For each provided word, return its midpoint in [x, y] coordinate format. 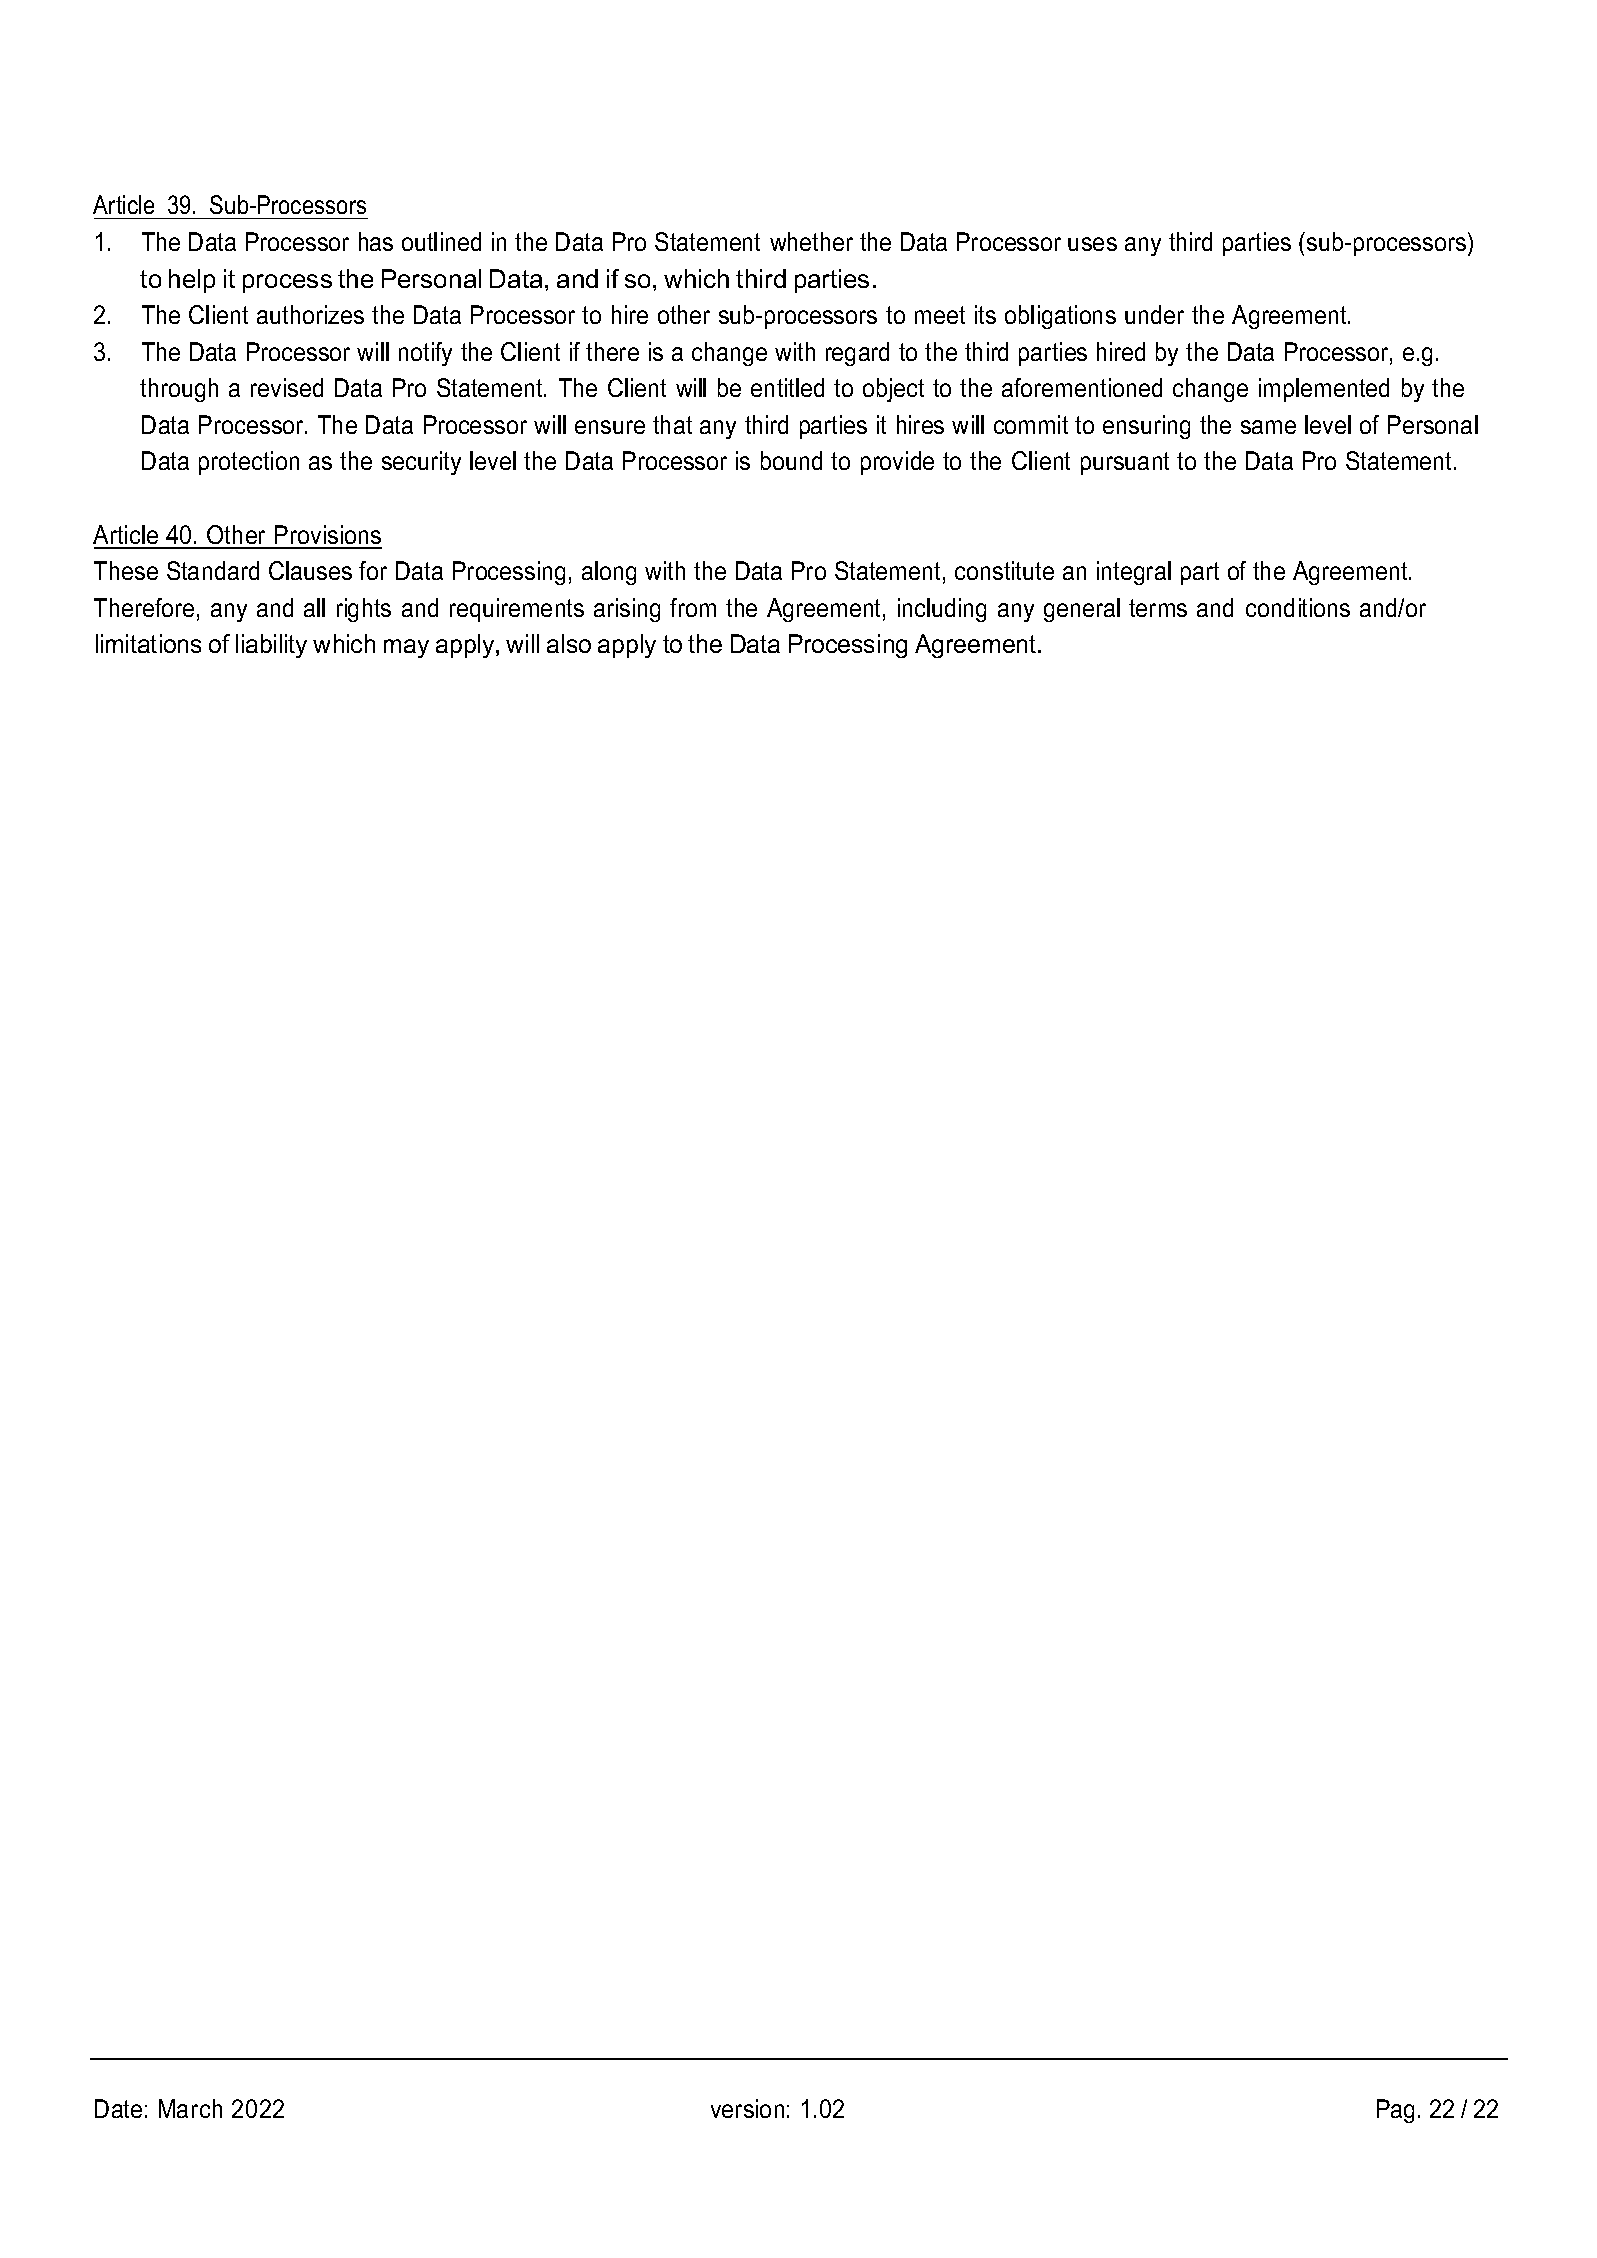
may [406, 648]
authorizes [310, 314]
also [569, 643]
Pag [1395, 2111]
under [1154, 314]
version [747, 2108]
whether [811, 241]
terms [1158, 608]
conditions [1298, 607]
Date [118, 2108]
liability [271, 646]
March [190, 2108]
